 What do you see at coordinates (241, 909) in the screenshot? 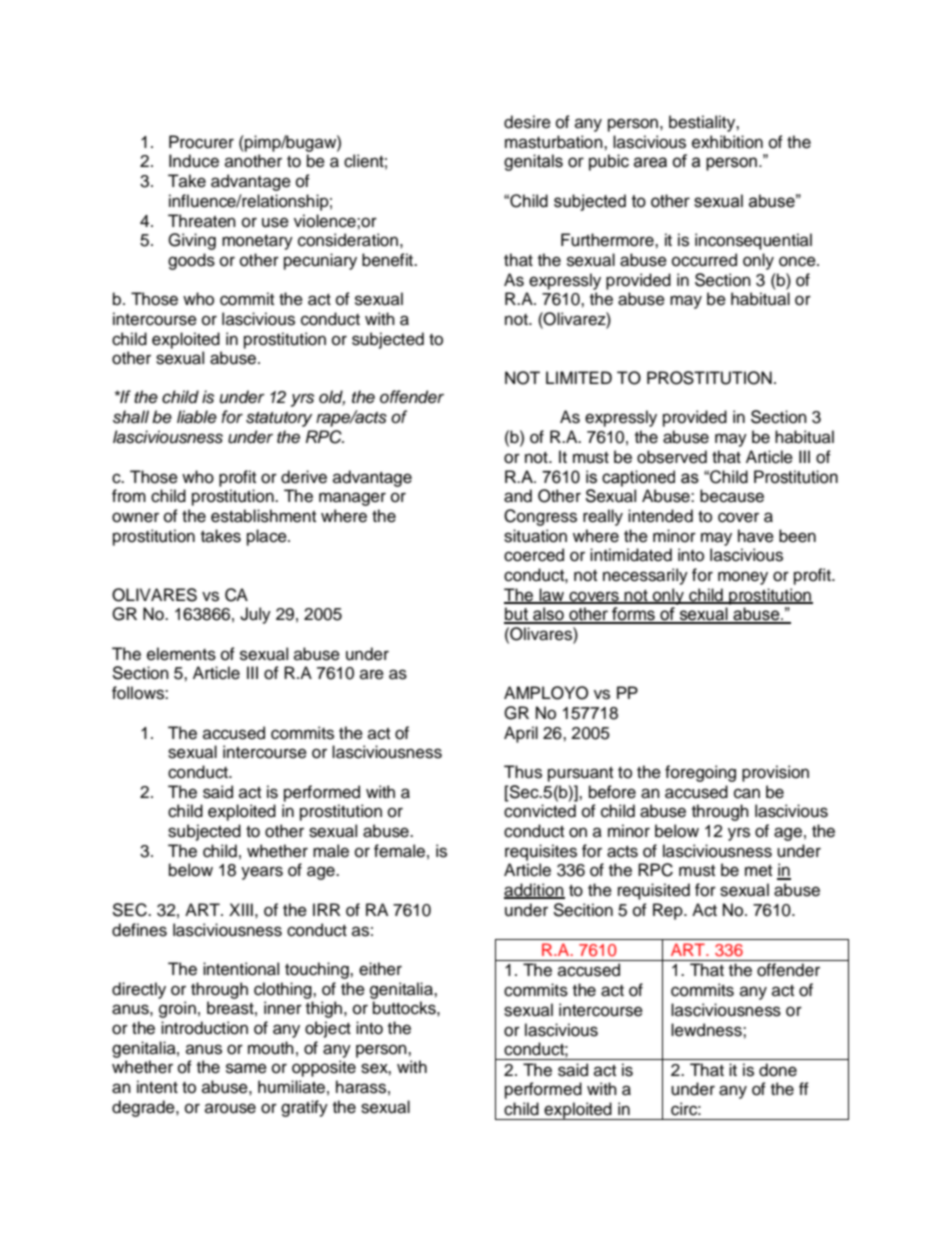
I see `XIII` at bounding box center [241, 909].
